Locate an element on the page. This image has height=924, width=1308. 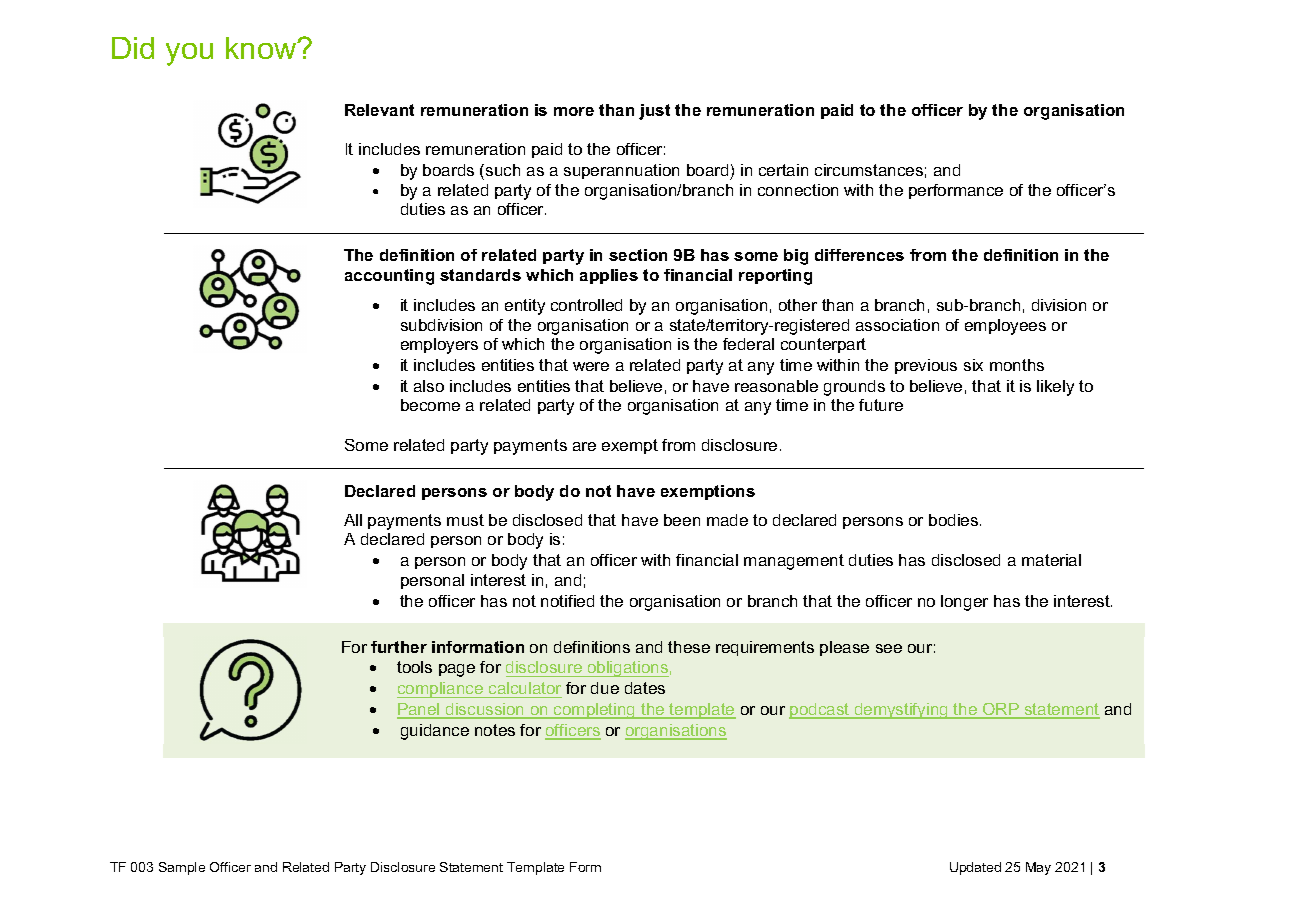
All is located at coordinates (353, 520).
